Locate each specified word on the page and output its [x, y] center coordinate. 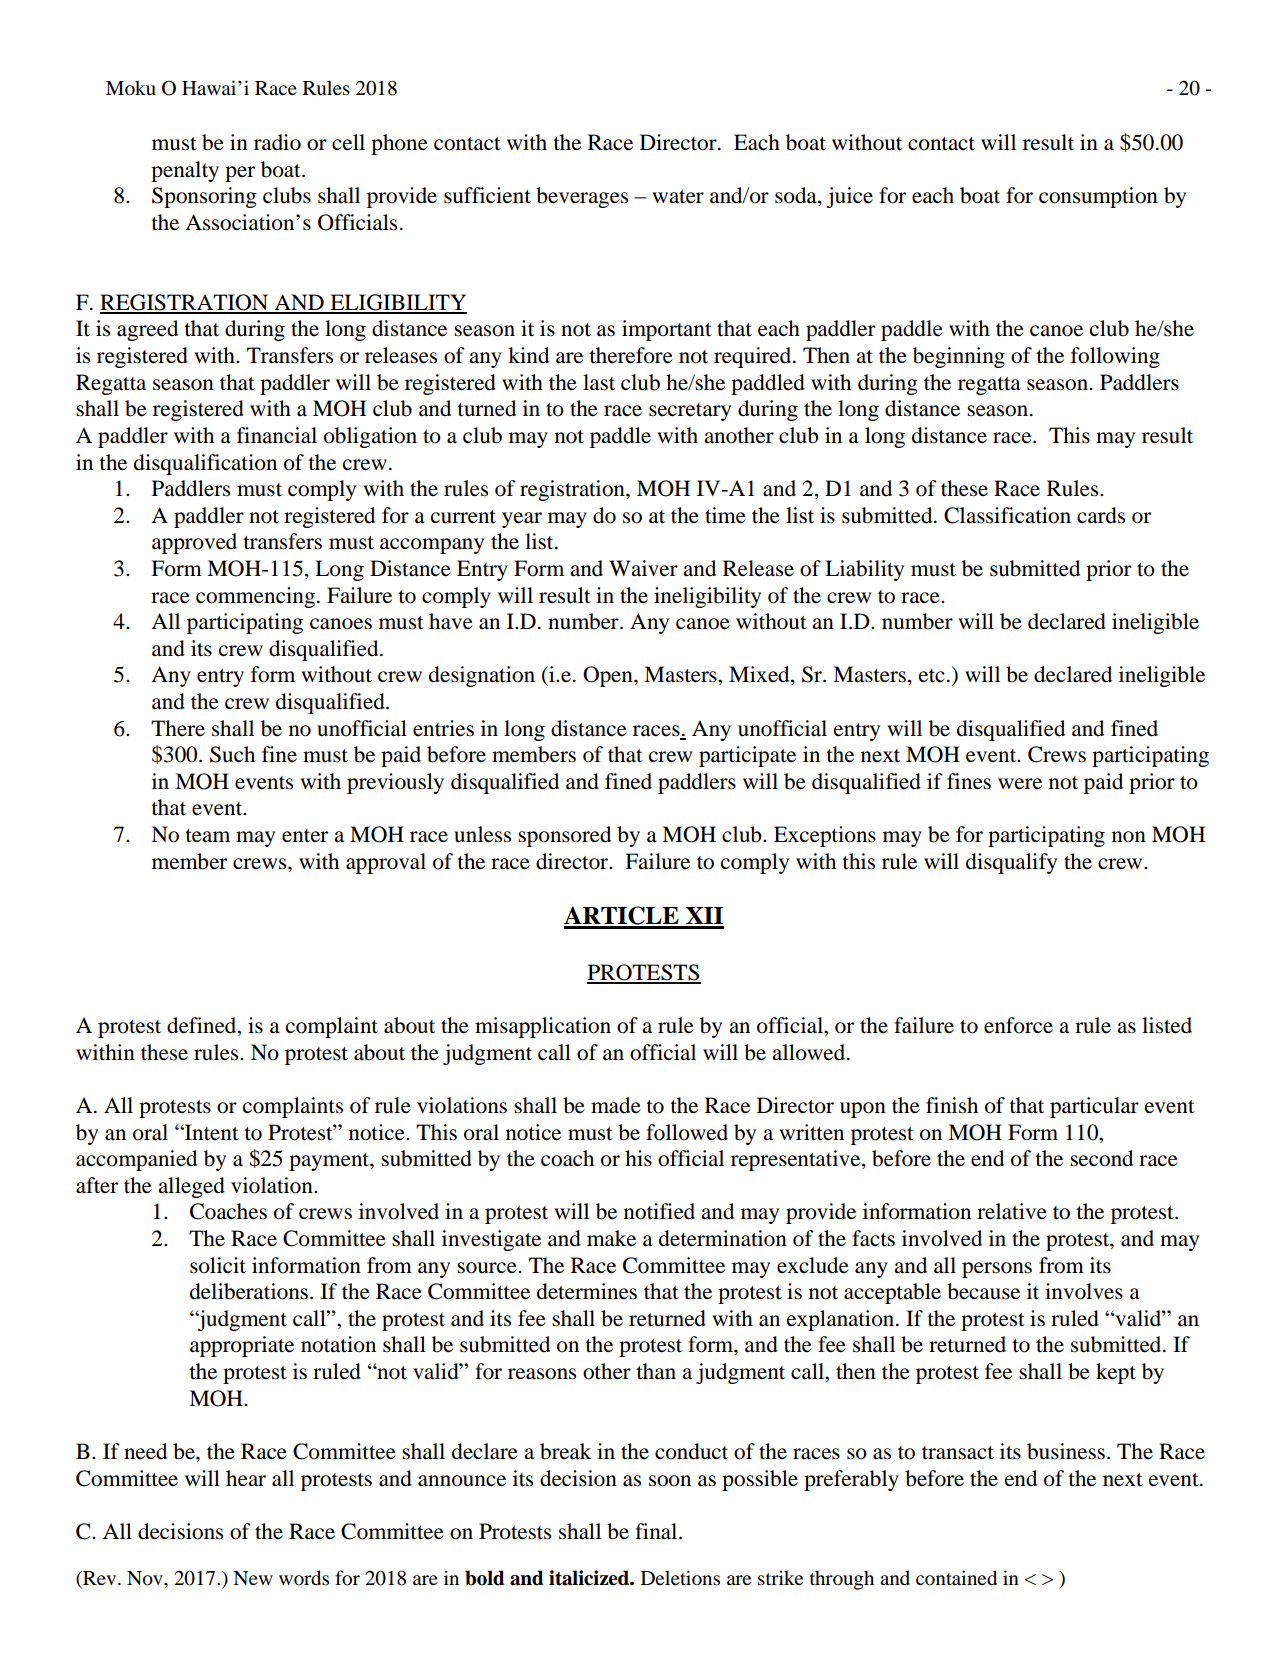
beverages [582, 197]
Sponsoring [204, 197]
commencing [255, 597]
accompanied [136, 1160]
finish [952, 1105]
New [253, 1578]
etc [932, 676]
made [616, 1105]
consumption [1098, 197]
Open [609, 676]
